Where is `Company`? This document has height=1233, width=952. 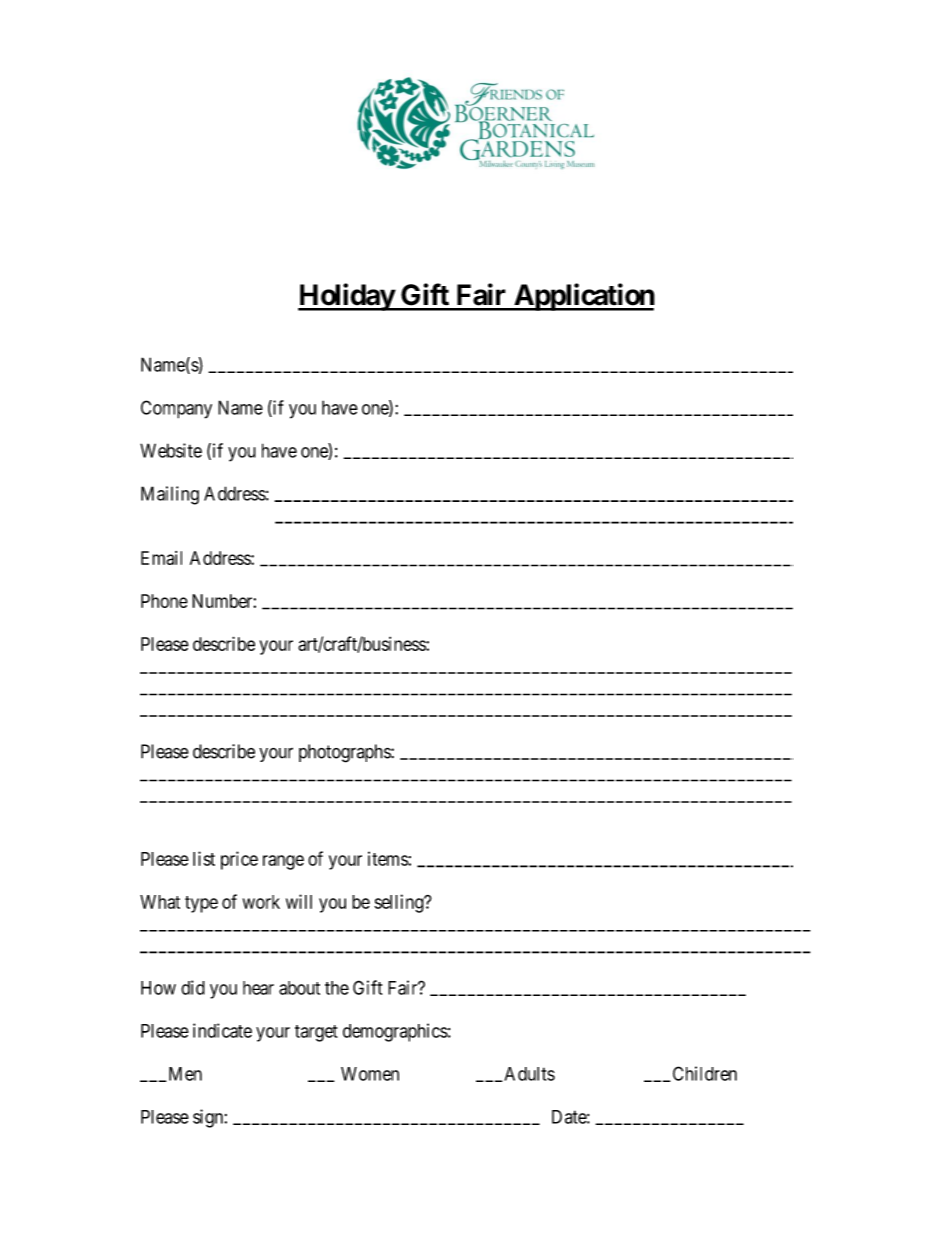 Company is located at coordinates (176, 409).
